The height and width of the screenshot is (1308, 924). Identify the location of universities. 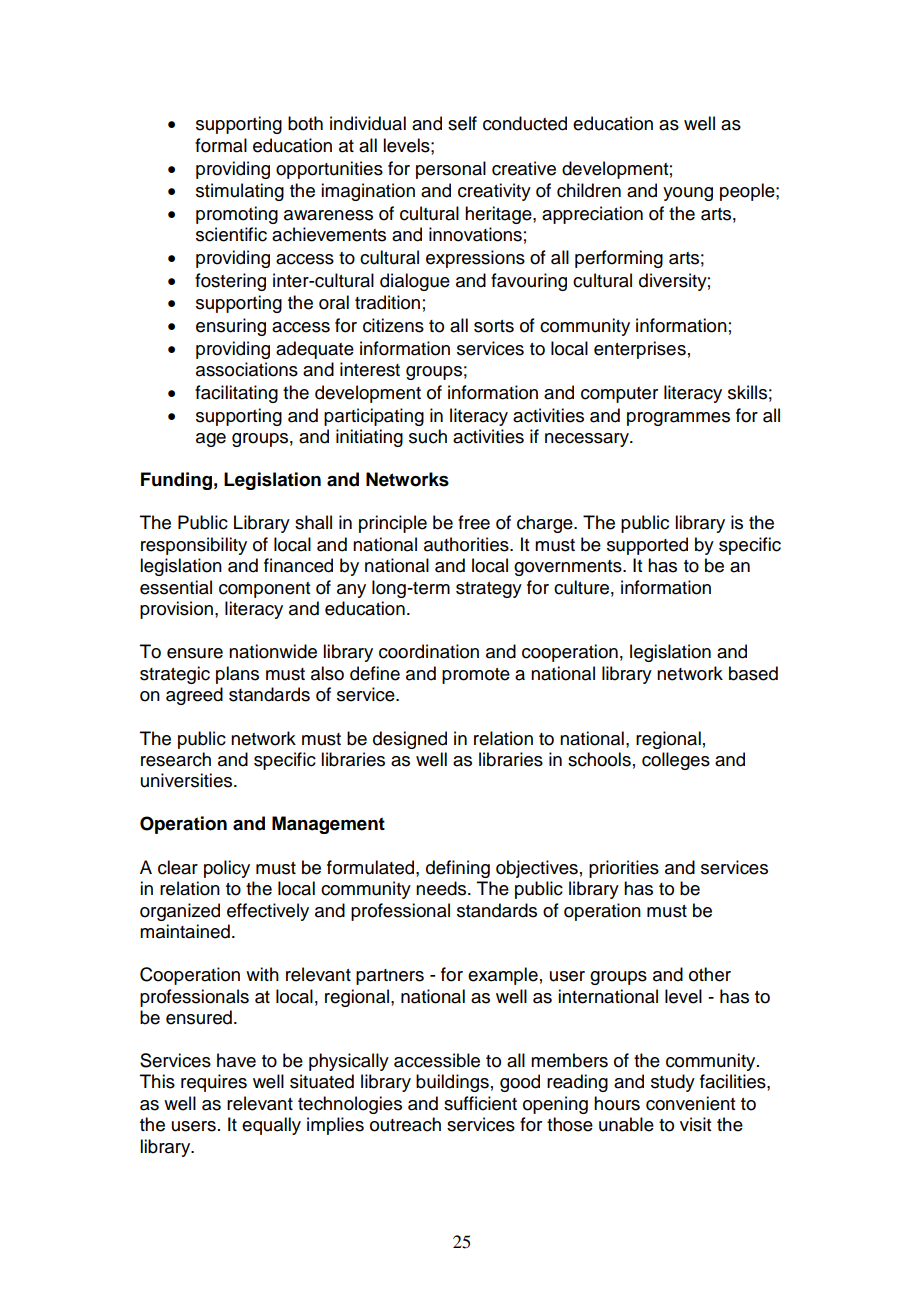
(188, 780).
